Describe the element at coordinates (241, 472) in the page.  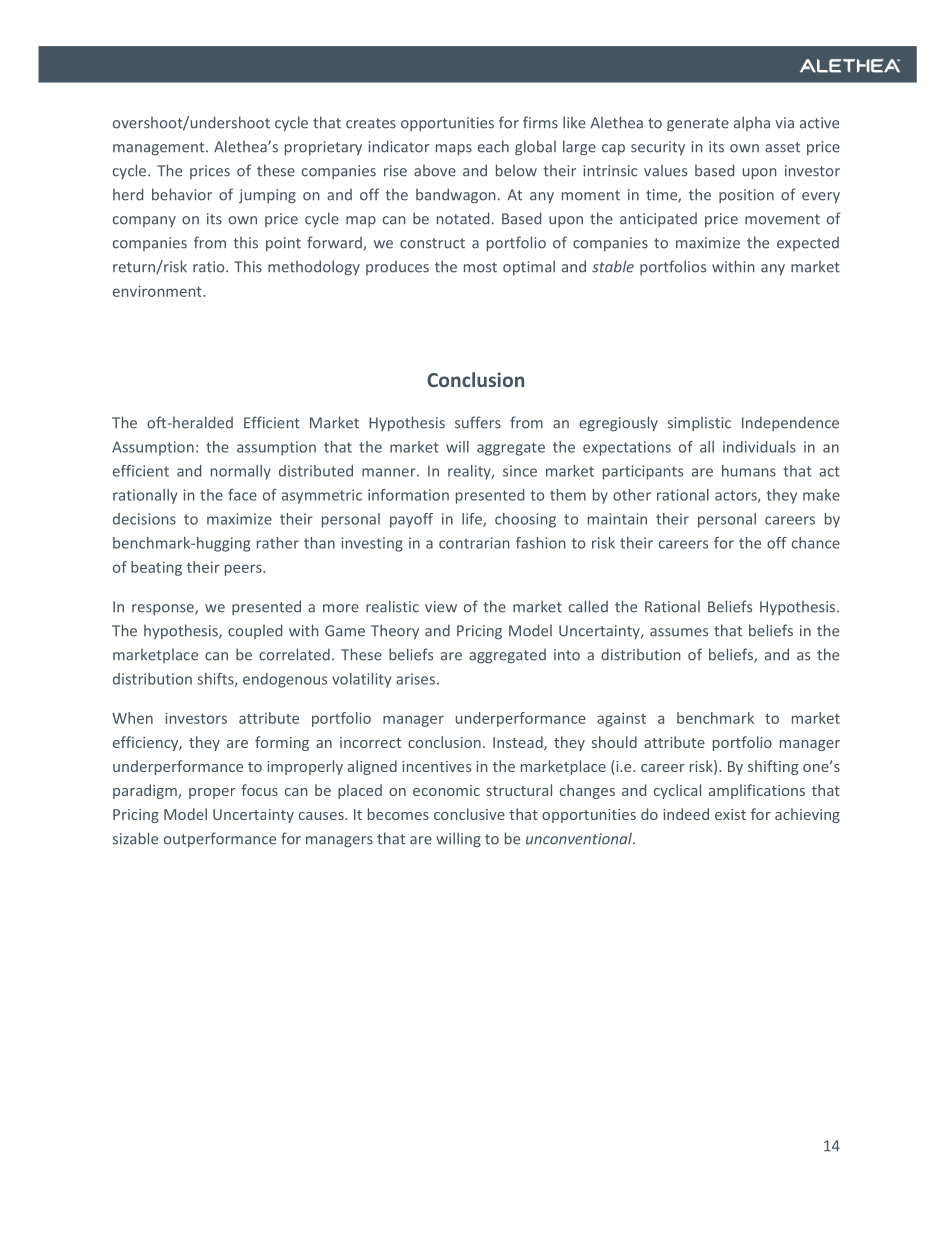
I see `normally` at that location.
